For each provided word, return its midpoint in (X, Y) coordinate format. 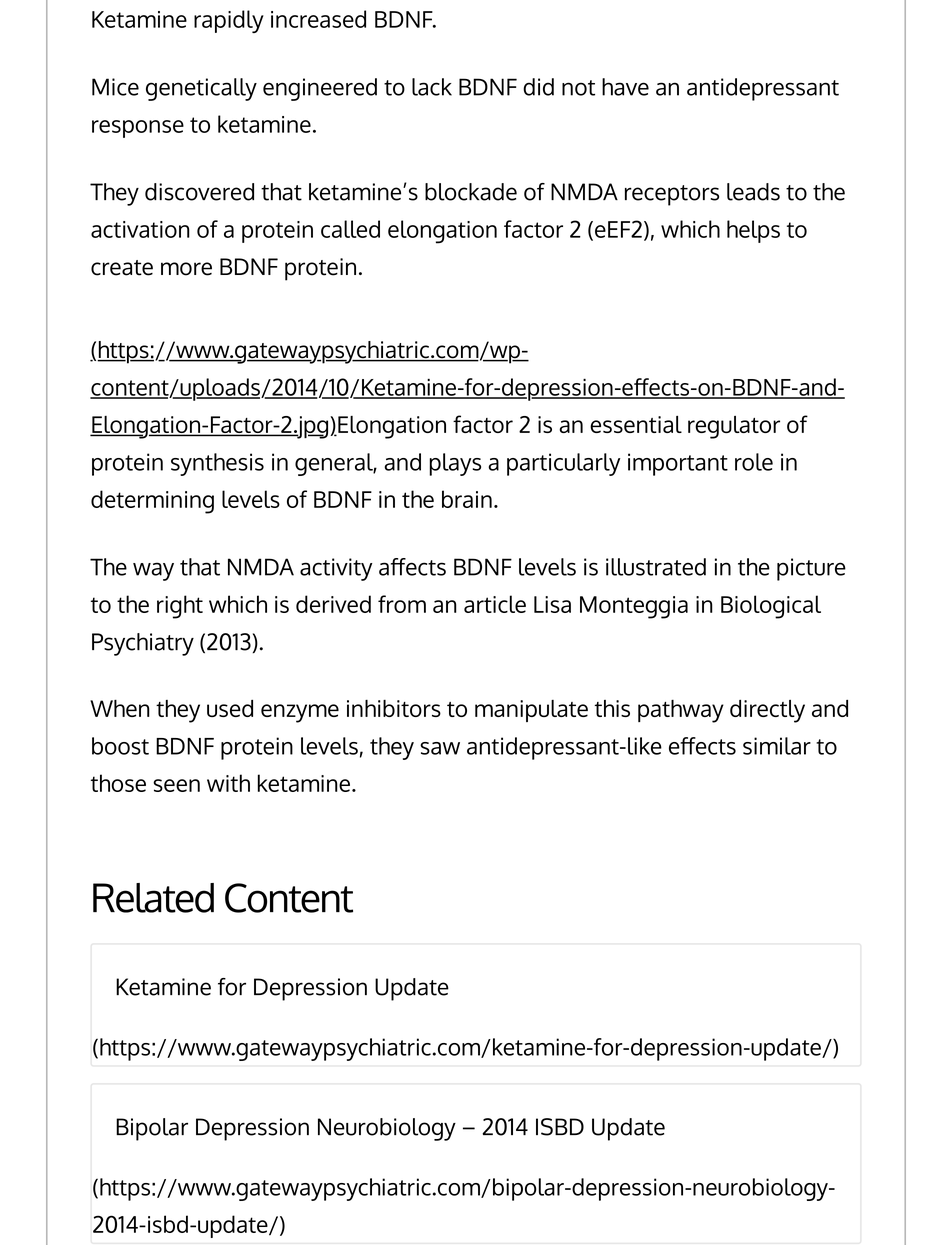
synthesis (217, 464)
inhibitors (394, 708)
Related (153, 898)
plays (455, 464)
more (186, 269)
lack (432, 87)
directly (767, 711)
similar (777, 746)
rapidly (229, 21)
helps (753, 231)
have (625, 87)
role (754, 462)
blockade (471, 192)
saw (440, 748)
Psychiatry (143, 644)
